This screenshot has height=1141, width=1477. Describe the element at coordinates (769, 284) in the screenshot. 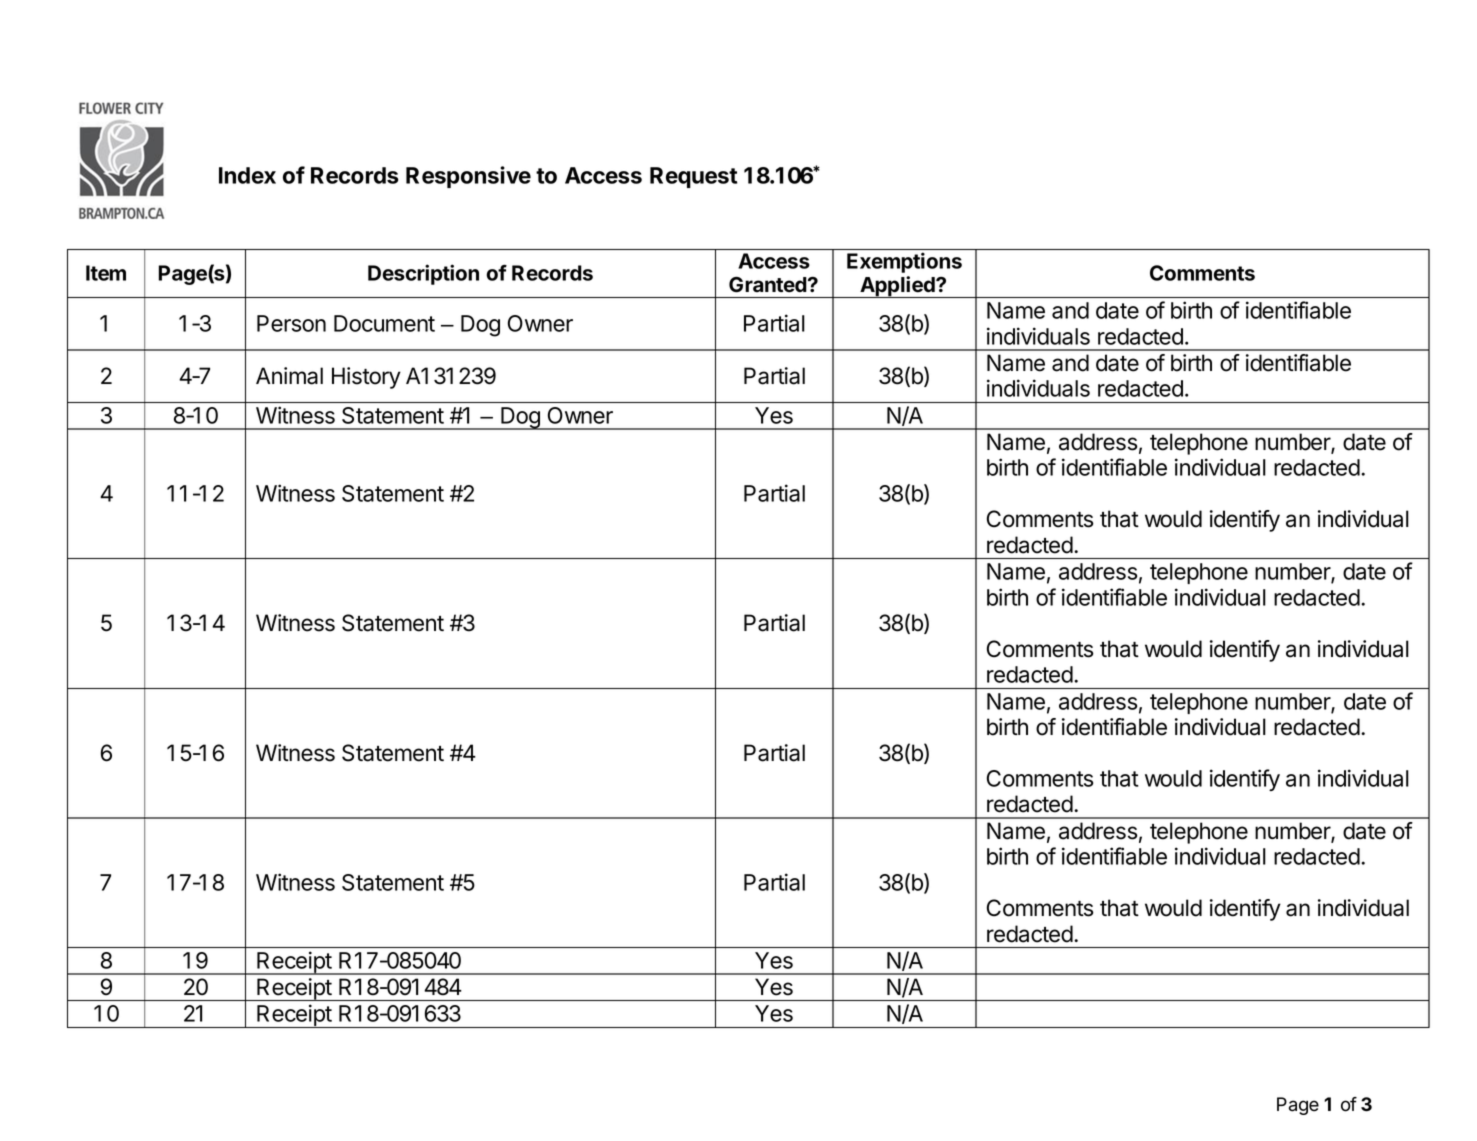

I see `Granted` at that location.
